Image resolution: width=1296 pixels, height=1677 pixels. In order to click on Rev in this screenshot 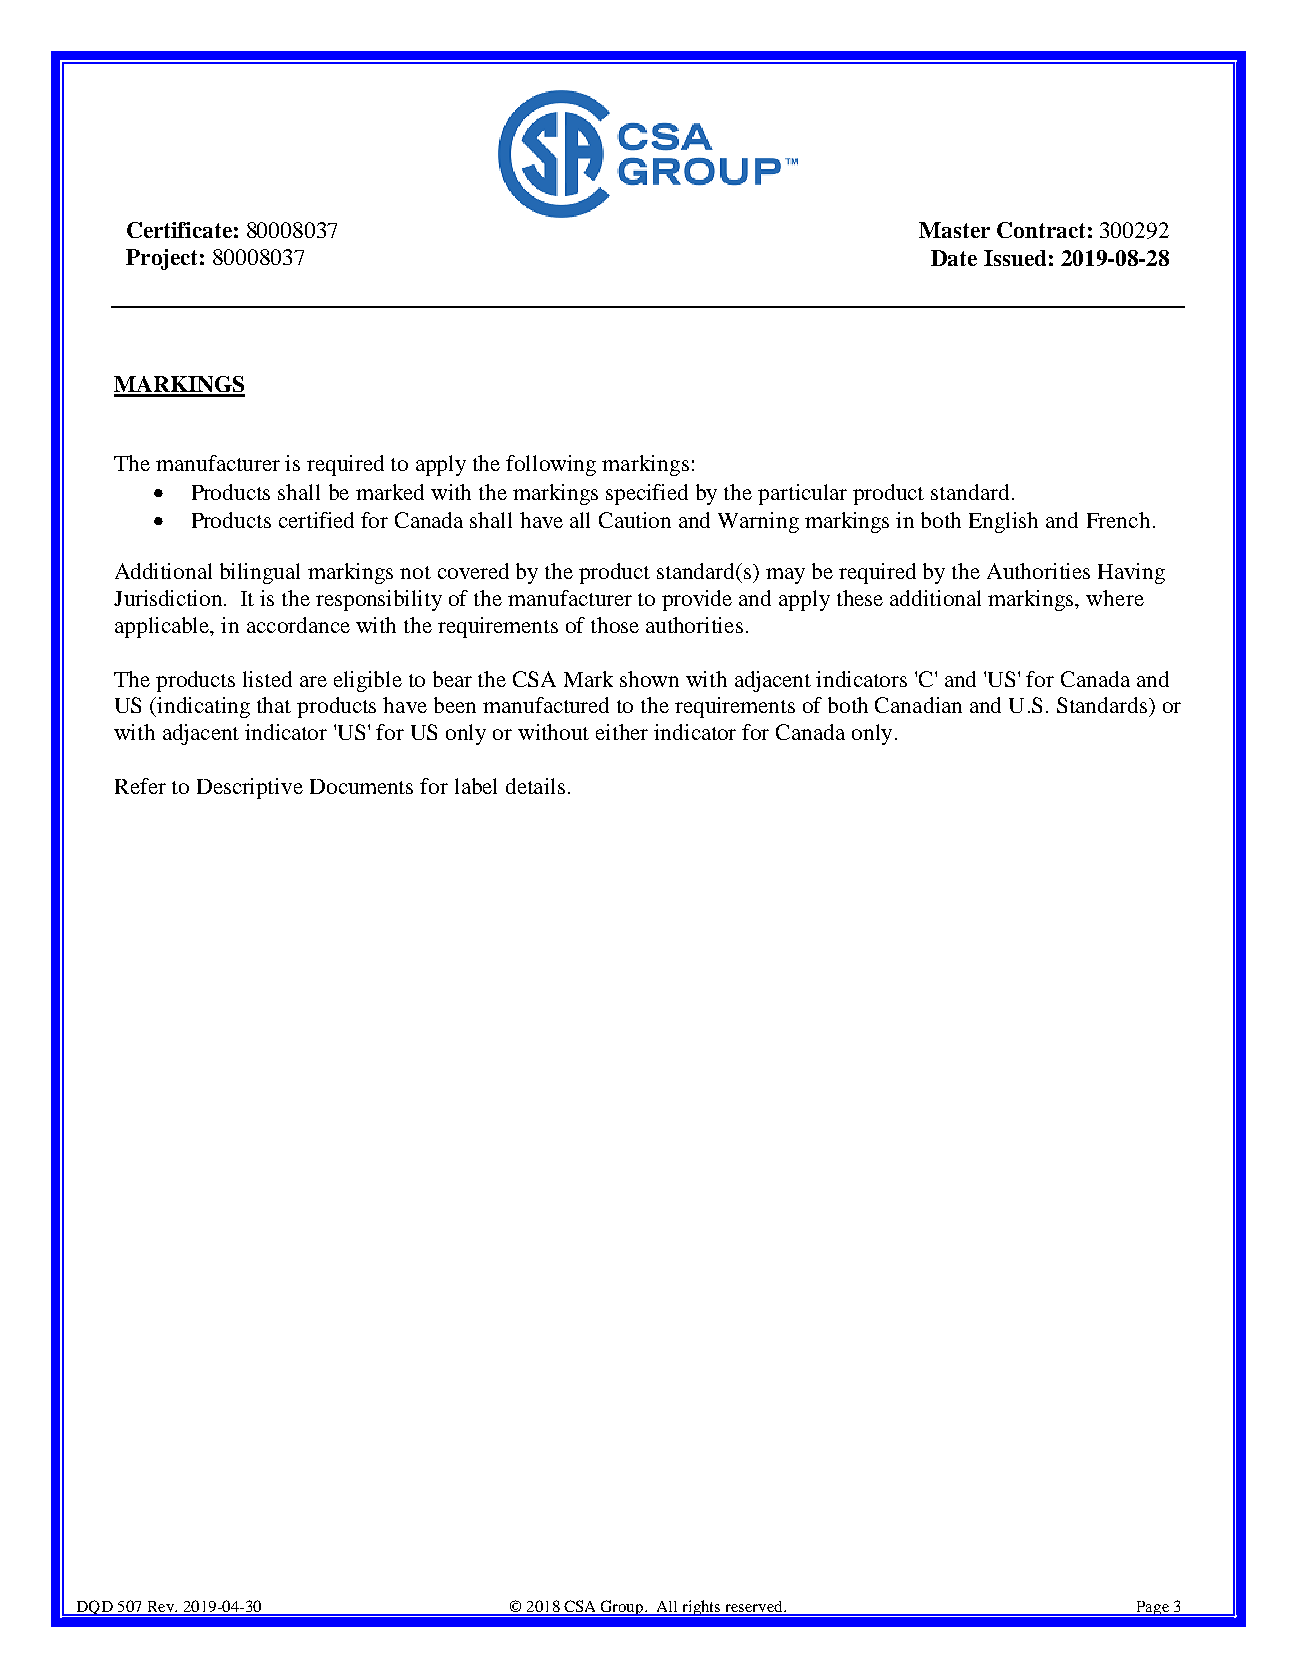, I will do `click(160, 1608)`.
